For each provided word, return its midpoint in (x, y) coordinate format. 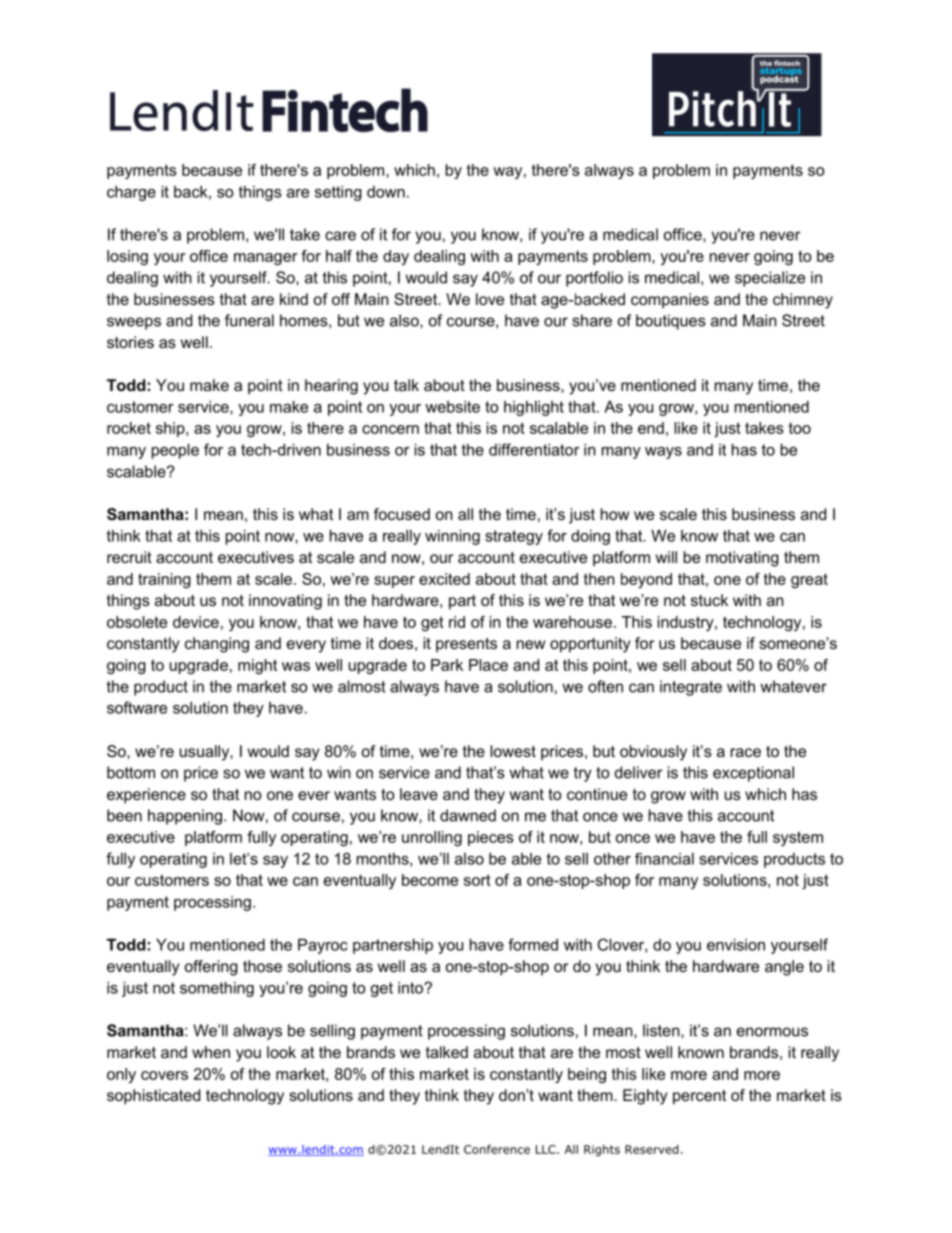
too (800, 428)
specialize (770, 279)
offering (211, 968)
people (175, 451)
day (396, 257)
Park (447, 665)
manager (265, 259)
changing (217, 645)
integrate (691, 688)
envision (736, 945)
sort (477, 880)
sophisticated (153, 1097)
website (452, 407)
